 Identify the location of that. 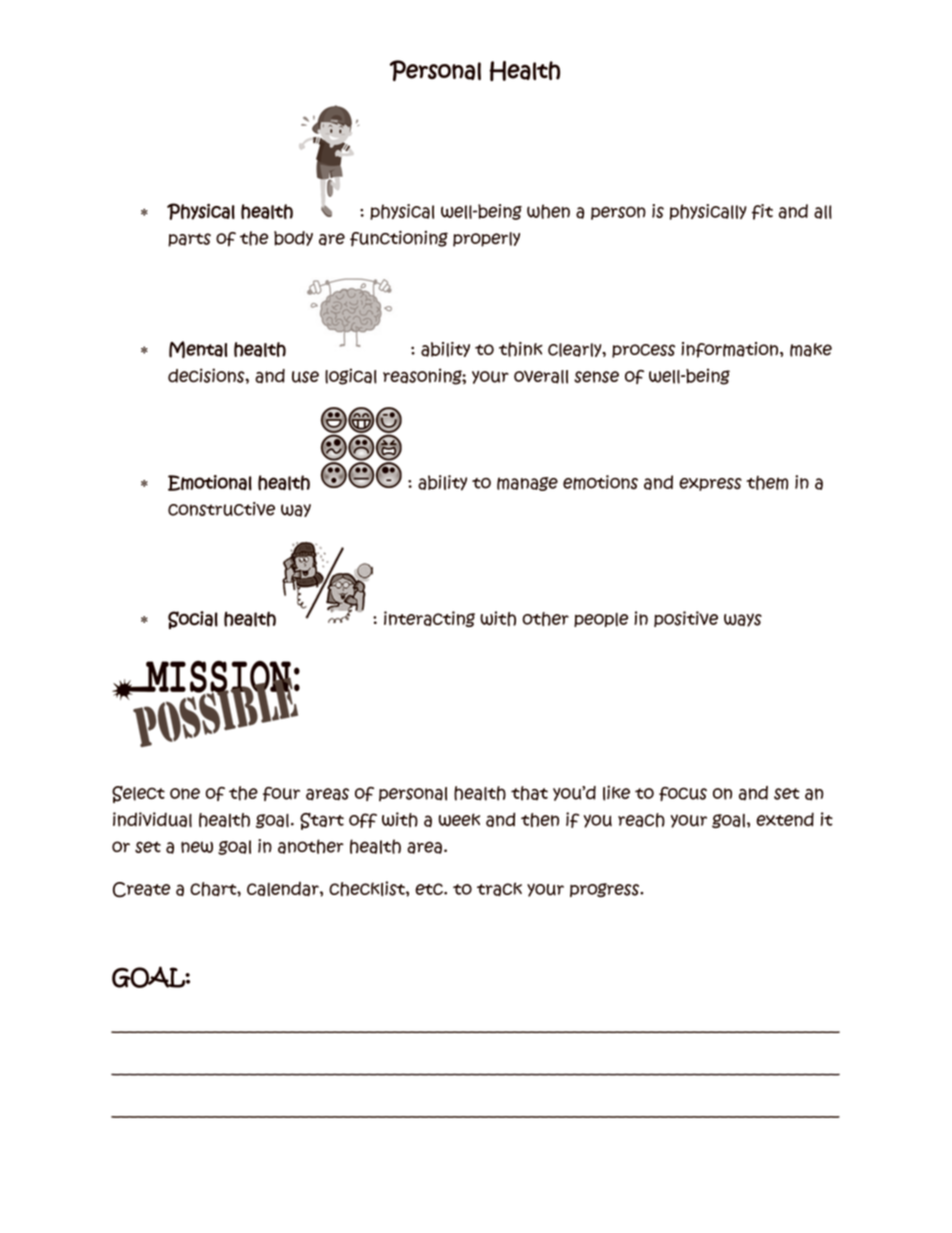
(529, 793).
